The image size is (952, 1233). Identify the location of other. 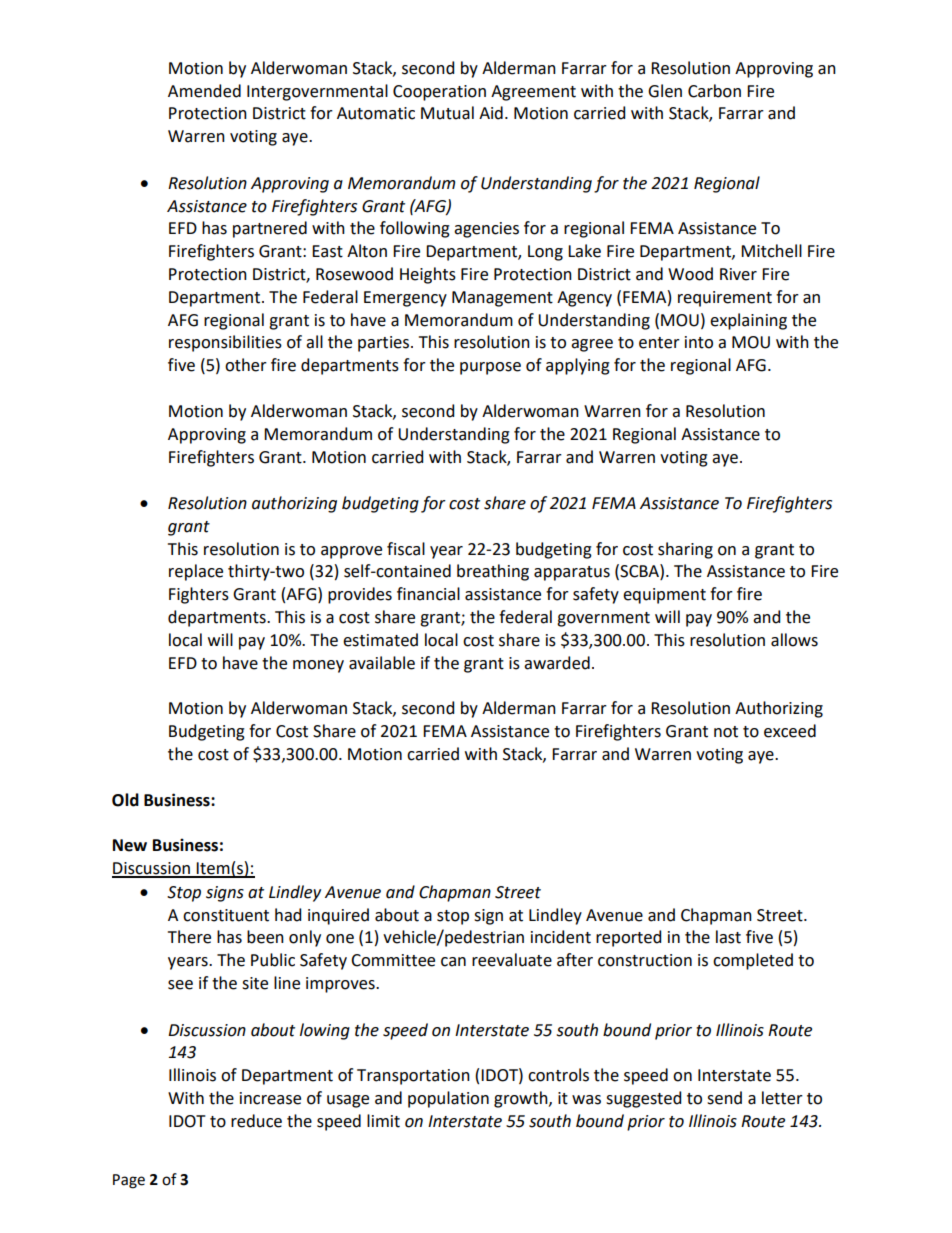
(246, 365).
